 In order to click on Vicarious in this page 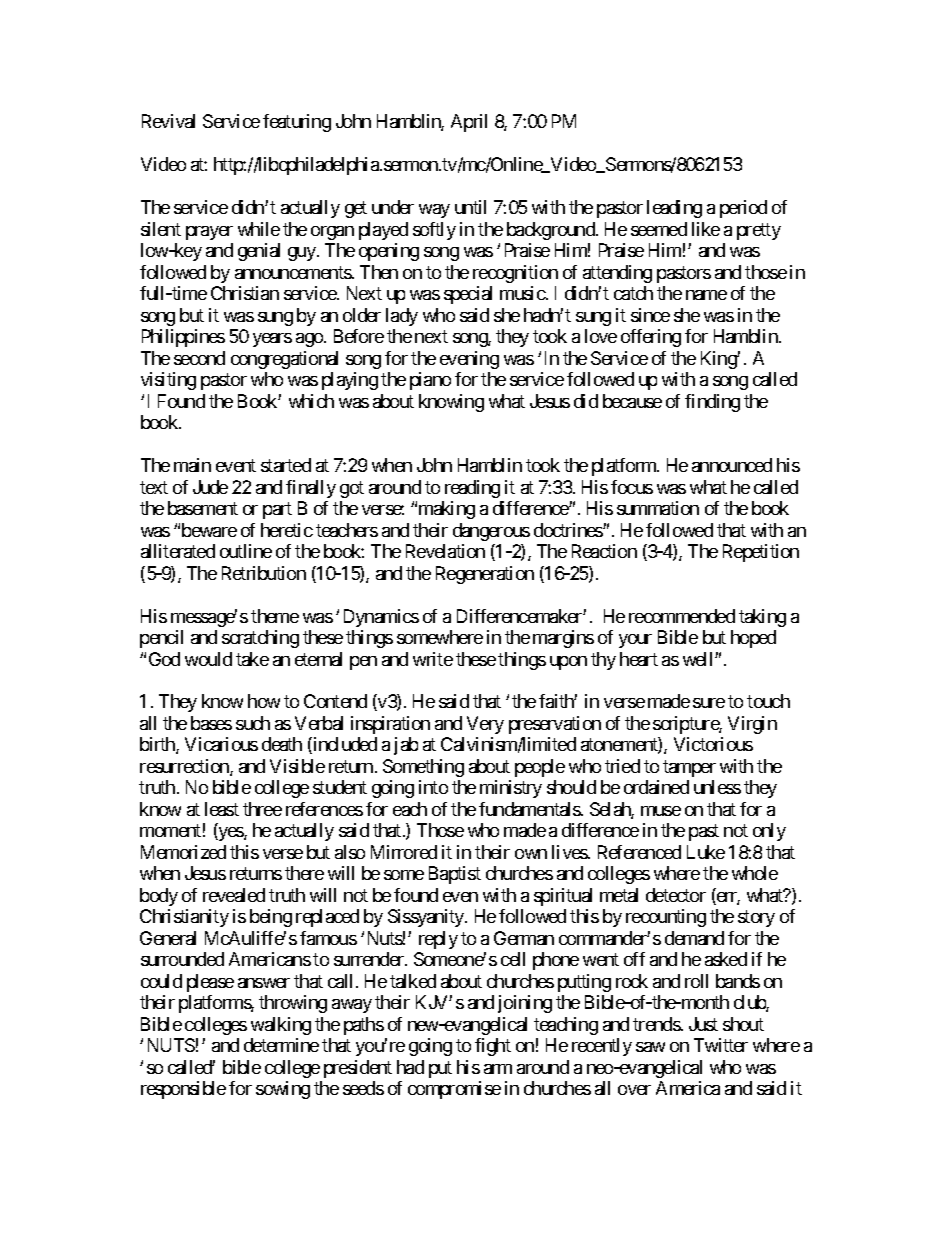, I will do `click(221, 744)`.
